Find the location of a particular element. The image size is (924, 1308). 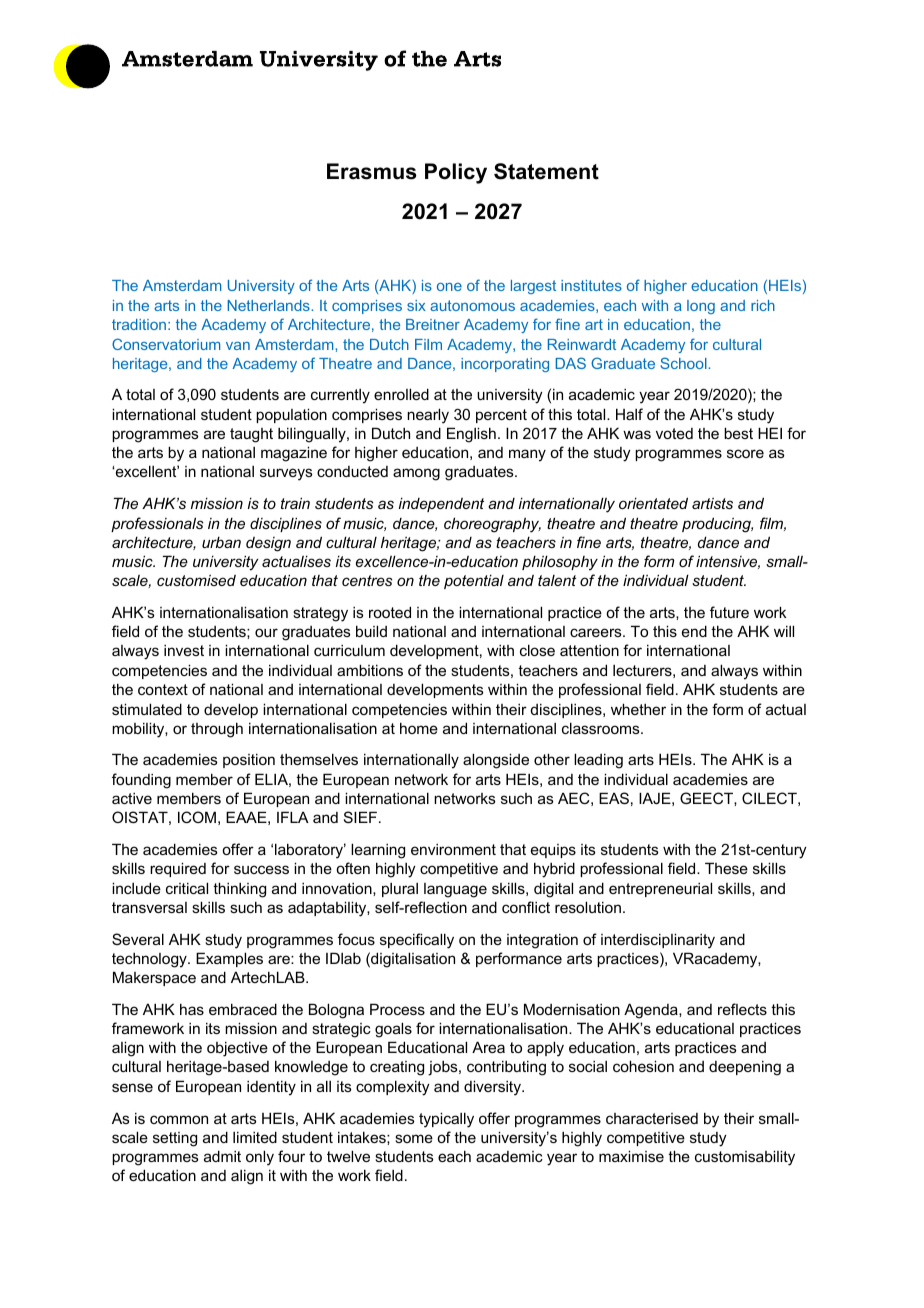

urban is located at coordinates (221, 542).
